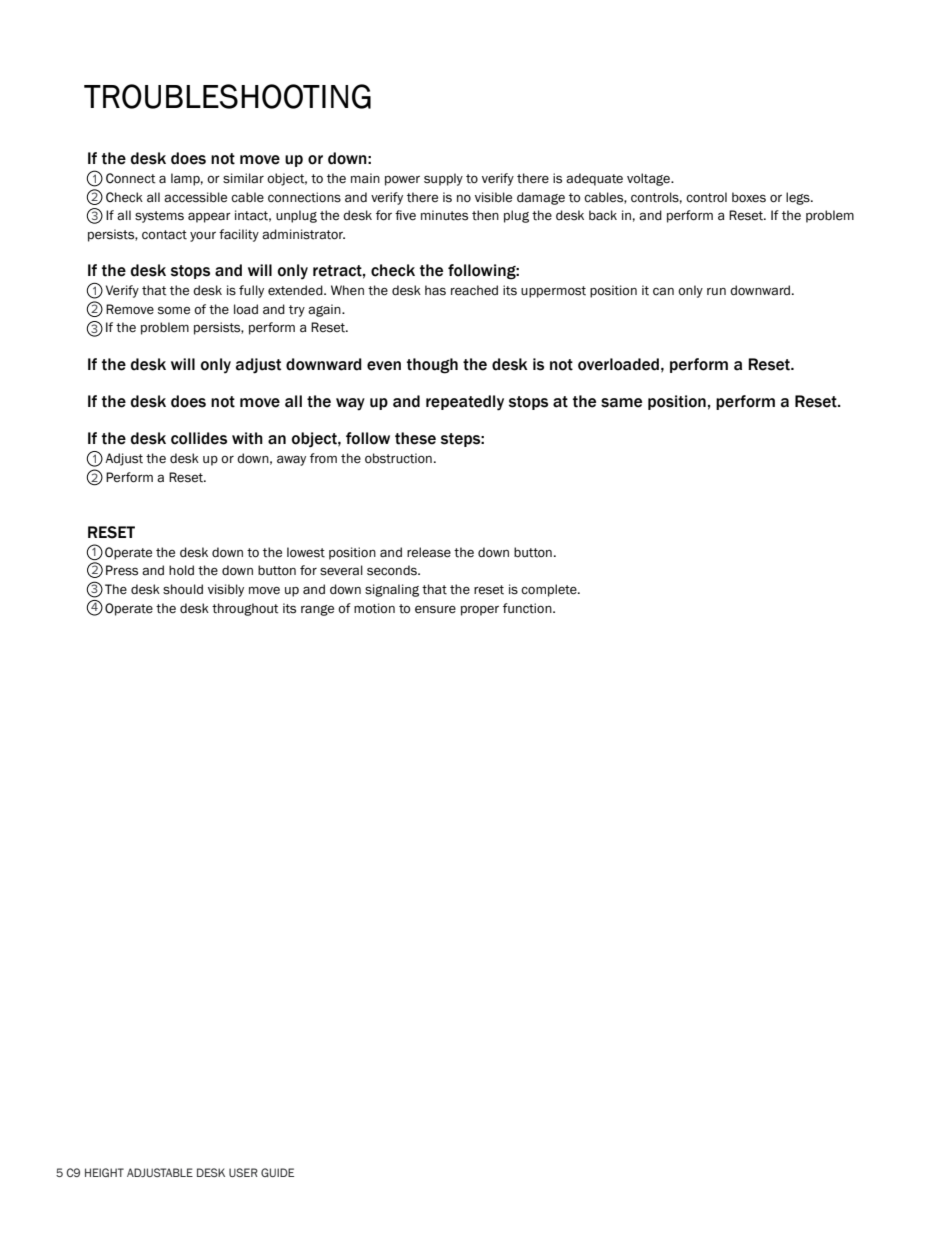 This document has width=952, height=1233. What do you see at coordinates (227, 96) in the document?
I see `TROUBLESHOOTING` at bounding box center [227, 96].
